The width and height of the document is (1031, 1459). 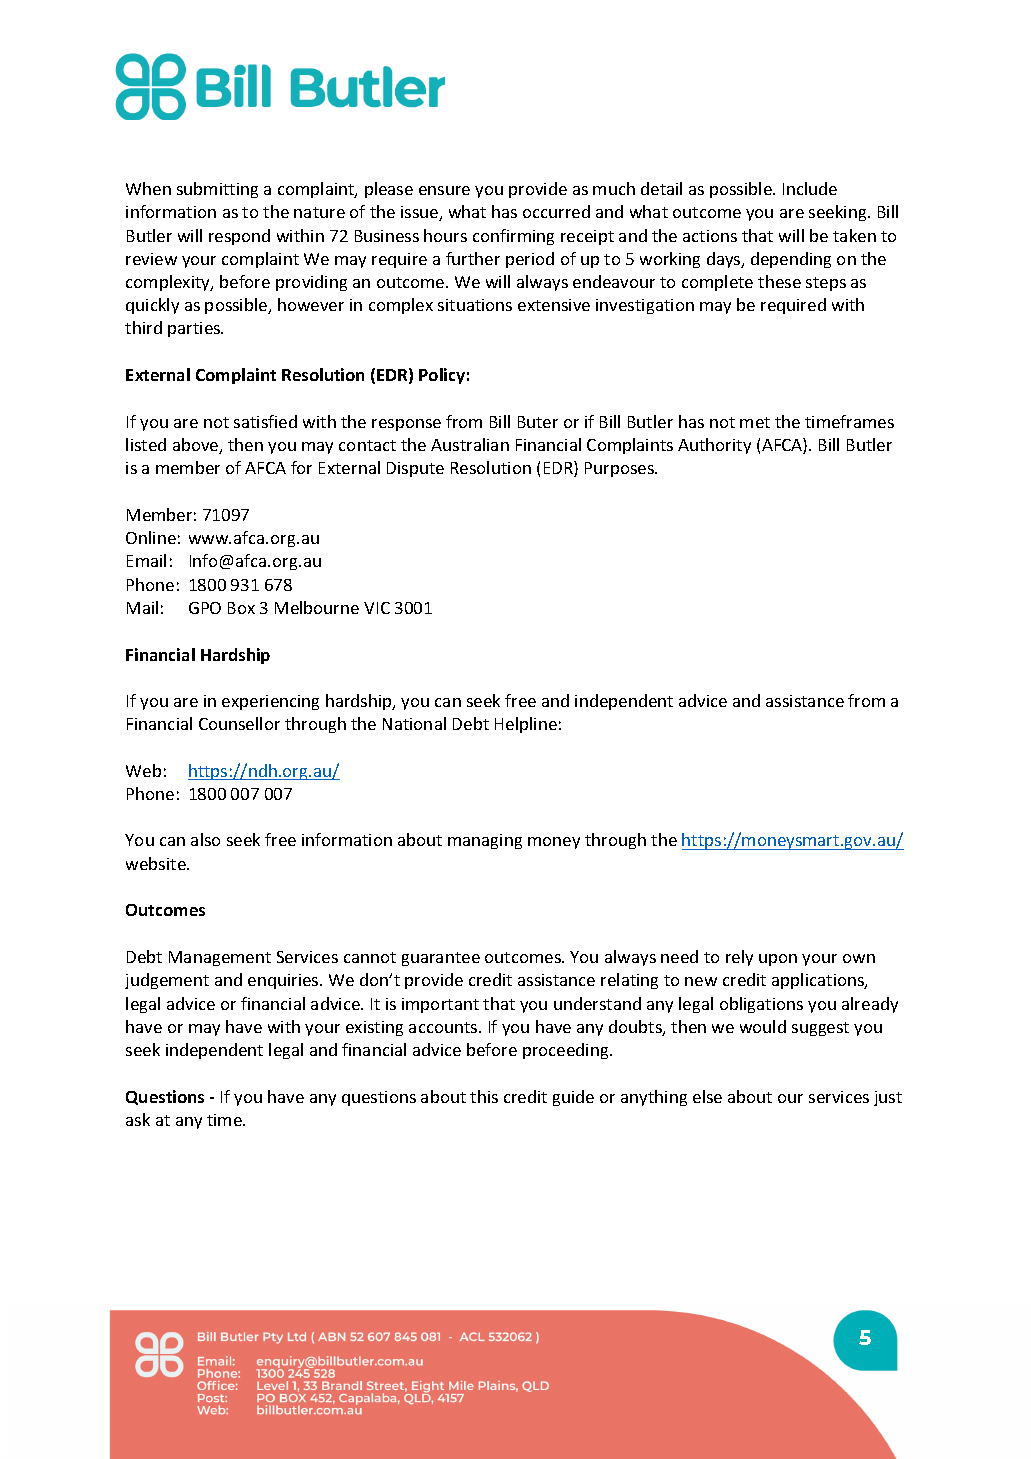 I want to click on confirming, so click(x=513, y=237).
